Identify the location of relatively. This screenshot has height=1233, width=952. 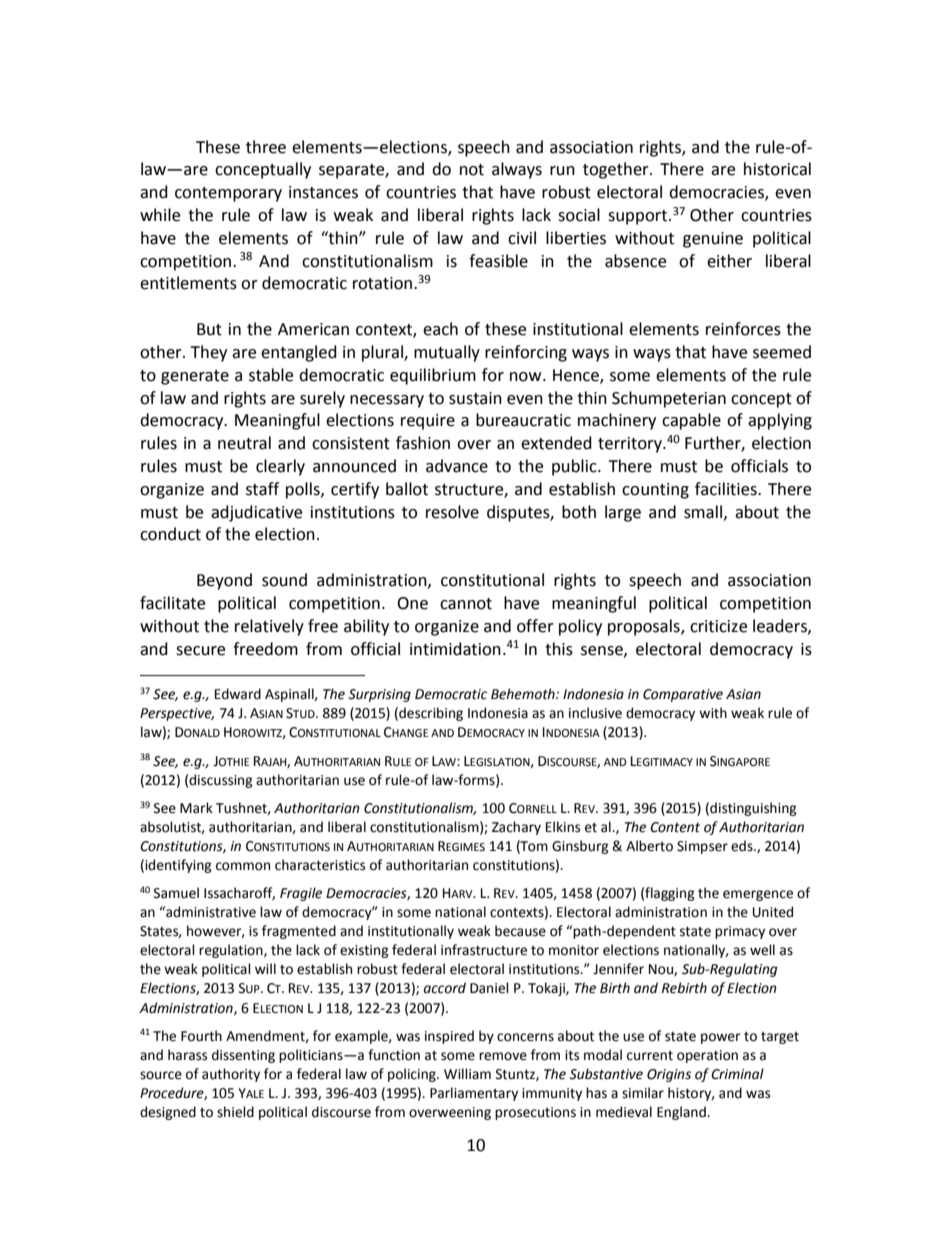
(269, 627).
